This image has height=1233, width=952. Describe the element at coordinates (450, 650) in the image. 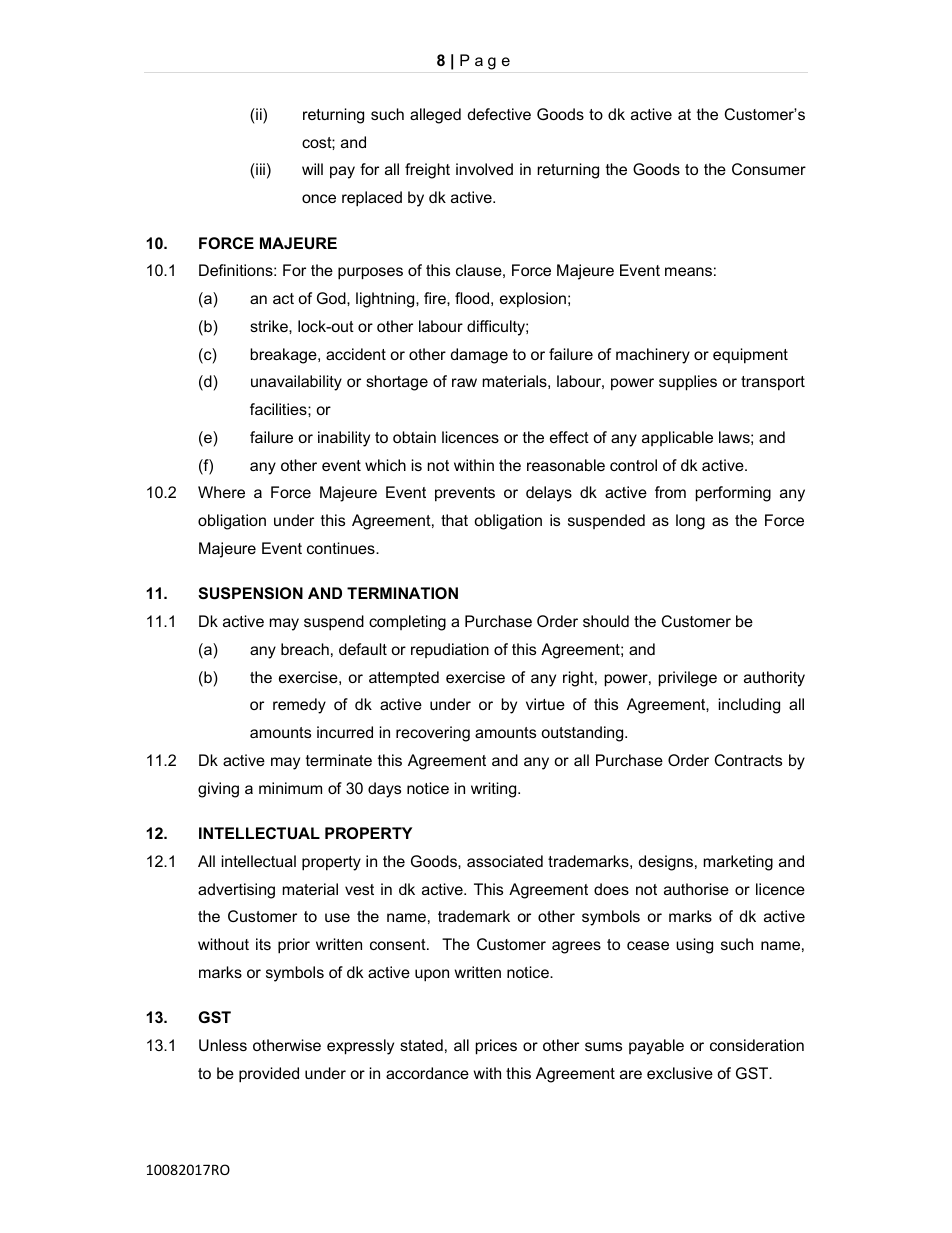

I see `repudiation` at that location.
